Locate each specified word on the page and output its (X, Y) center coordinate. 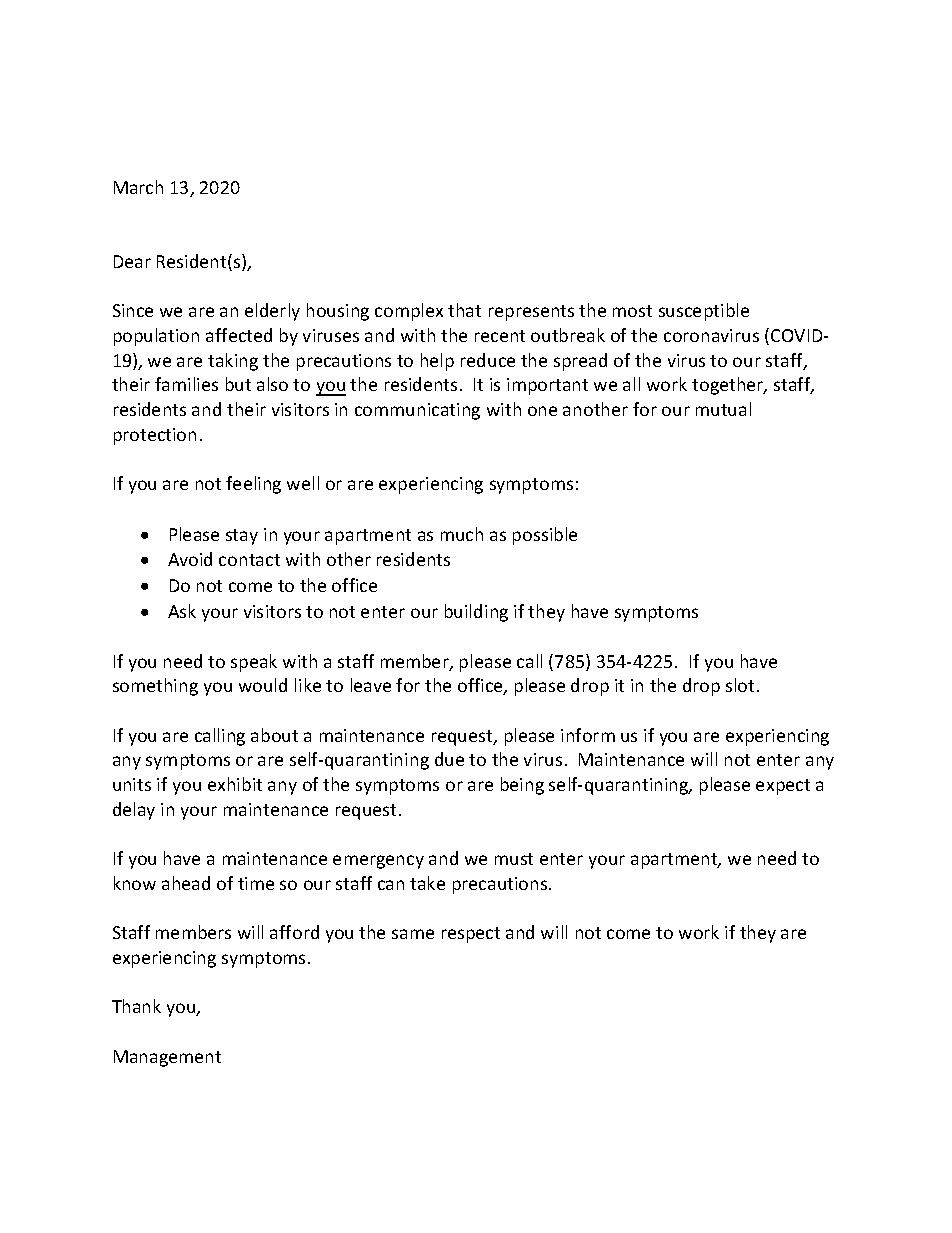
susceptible (704, 312)
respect (471, 935)
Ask (182, 611)
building (476, 613)
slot (740, 685)
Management (167, 1058)
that (464, 310)
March (138, 187)
